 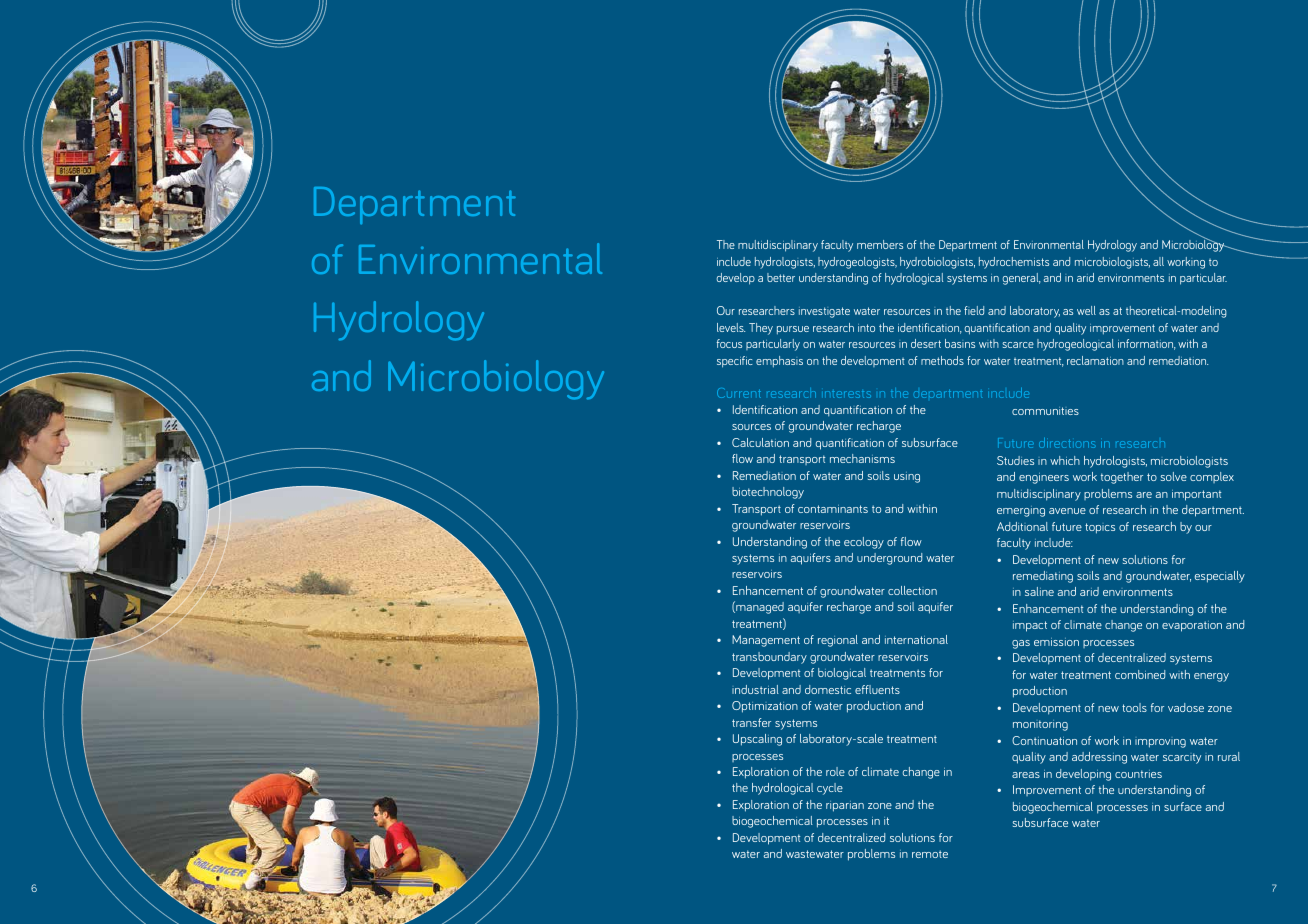 I want to click on remote, so click(x=930, y=854).
